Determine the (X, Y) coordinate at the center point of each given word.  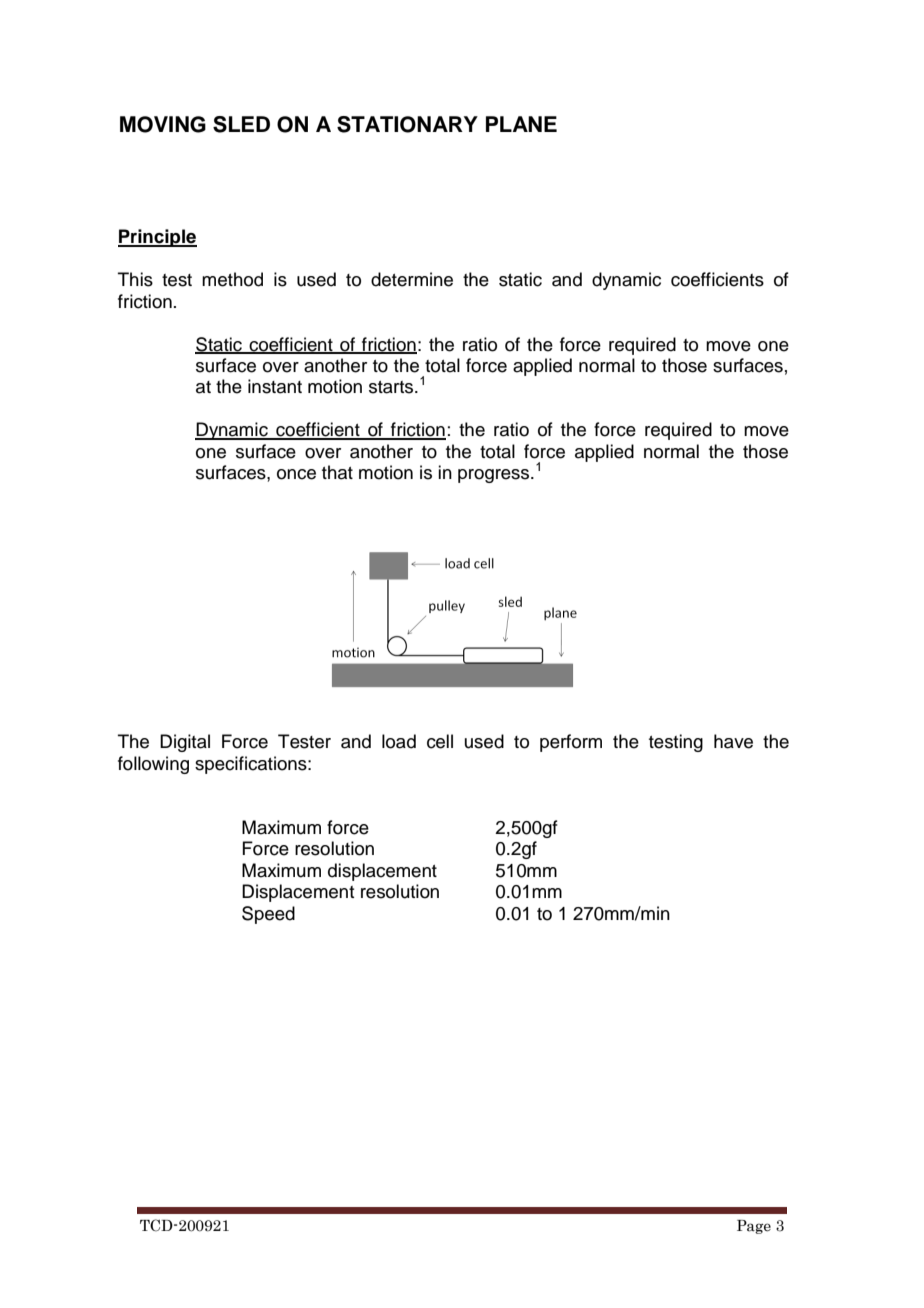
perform (571, 743)
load (399, 741)
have (733, 741)
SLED (241, 124)
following (153, 765)
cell (440, 741)
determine (412, 279)
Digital (185, 743)
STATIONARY (407, 124)
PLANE (521, 124)
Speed (268, 915)
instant (275, 386)
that (337, 472)
